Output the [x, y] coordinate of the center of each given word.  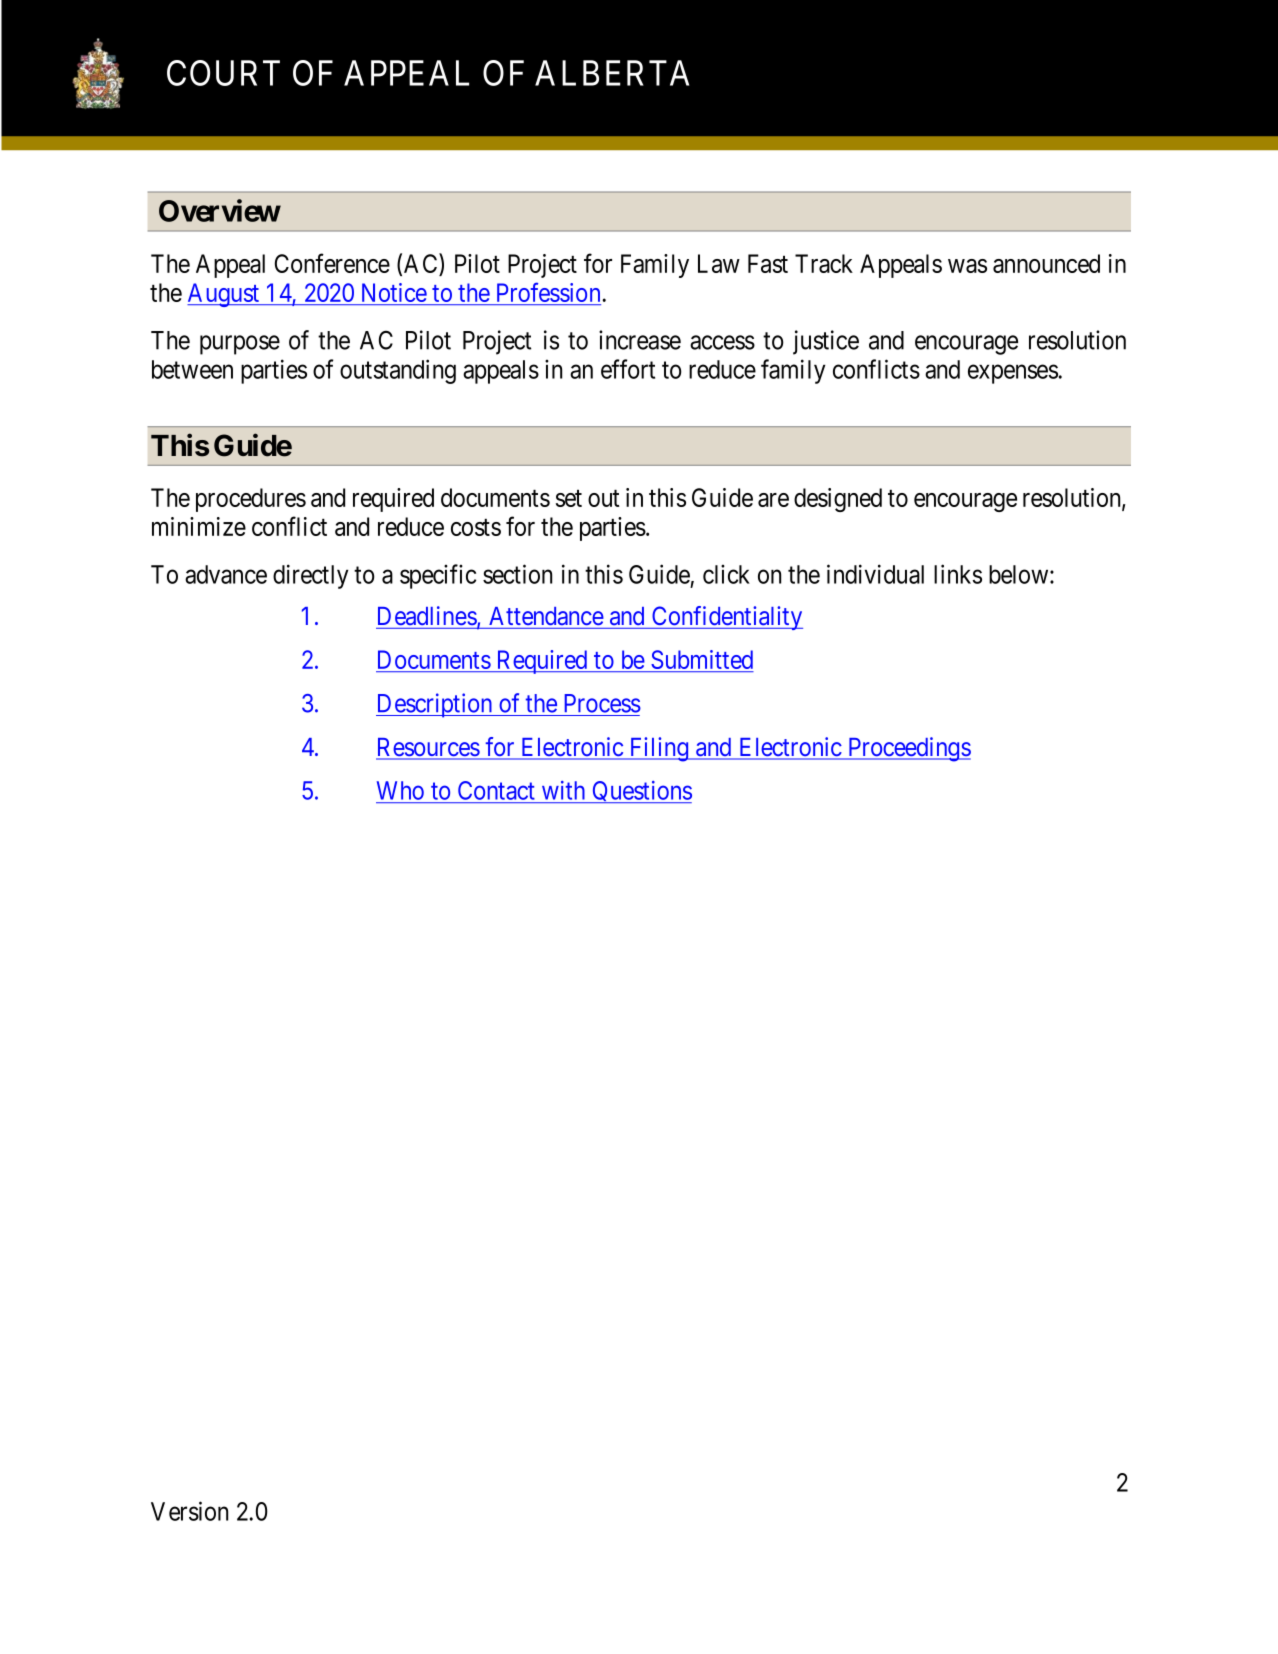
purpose [240, 345]
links [958, 574]
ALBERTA [612, 73]
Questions [641, 792]
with [563, 790]
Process [602, 703]
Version [189, 1511]
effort [628, 369]
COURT [223, 73]
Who [400, 790]
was [967, 266]
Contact [496, 790]
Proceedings [908, 749]
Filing [659, 749]
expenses [1013, 374]
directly [311, 576]
